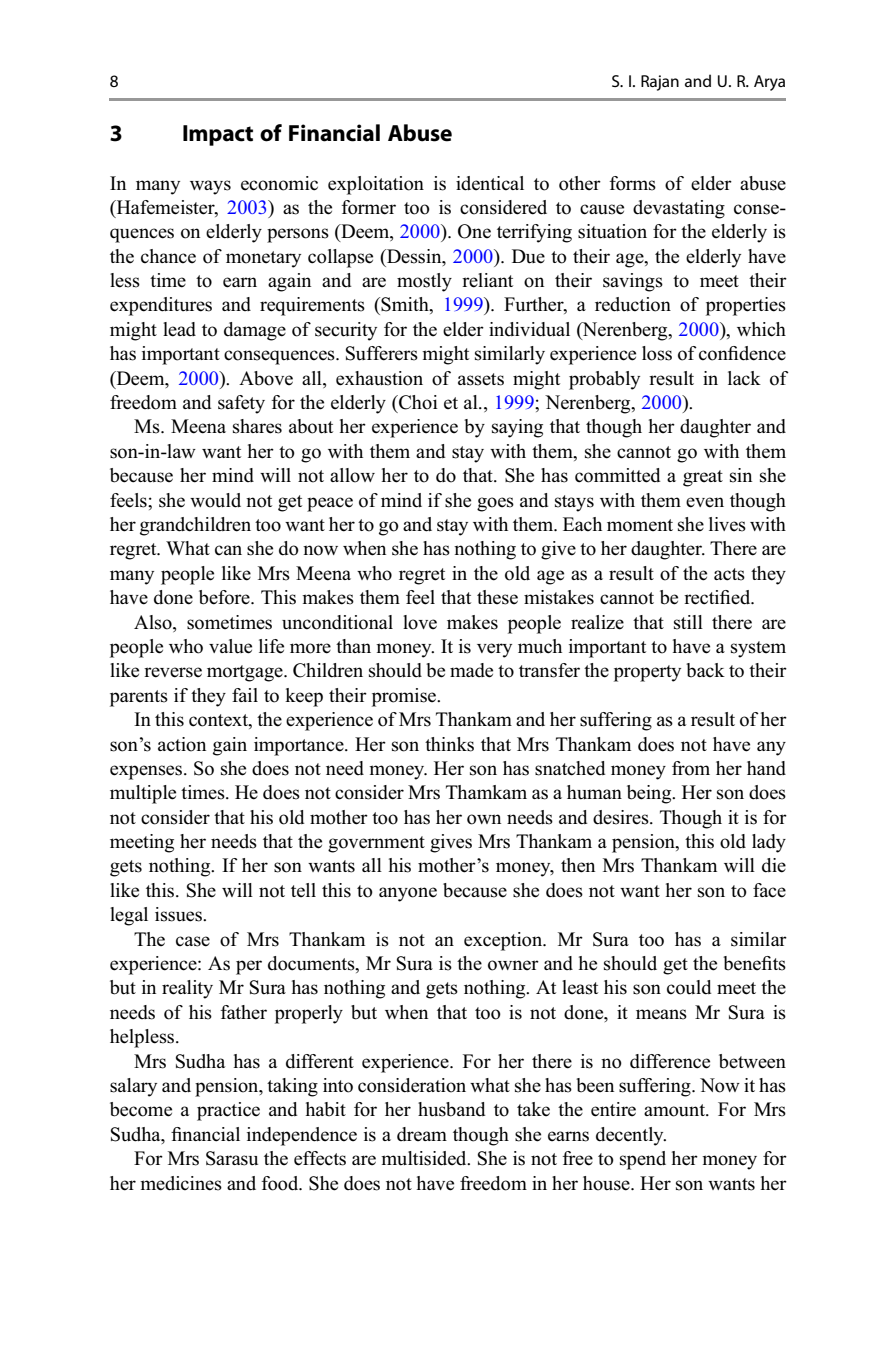 The width and height of the page is (896, 1359). I want to click on Impact, so click(218, 135).
